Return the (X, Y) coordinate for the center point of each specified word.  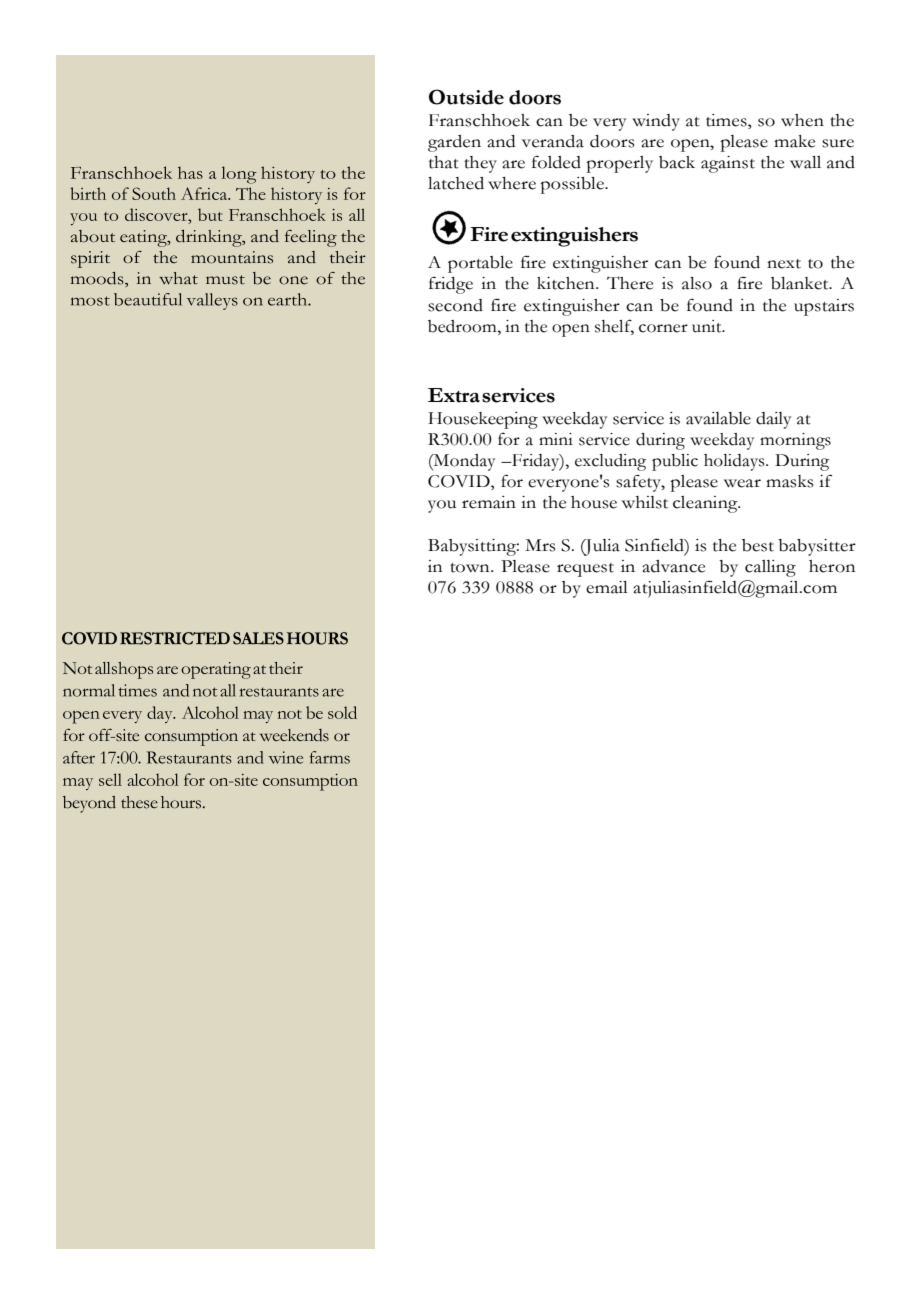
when (802, 120)
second (455, 305)
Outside (466, 97)
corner (663, 328)
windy (656, 122)
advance (673, 566)
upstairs (824, 307)
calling (770, 568)
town (471, 568)
